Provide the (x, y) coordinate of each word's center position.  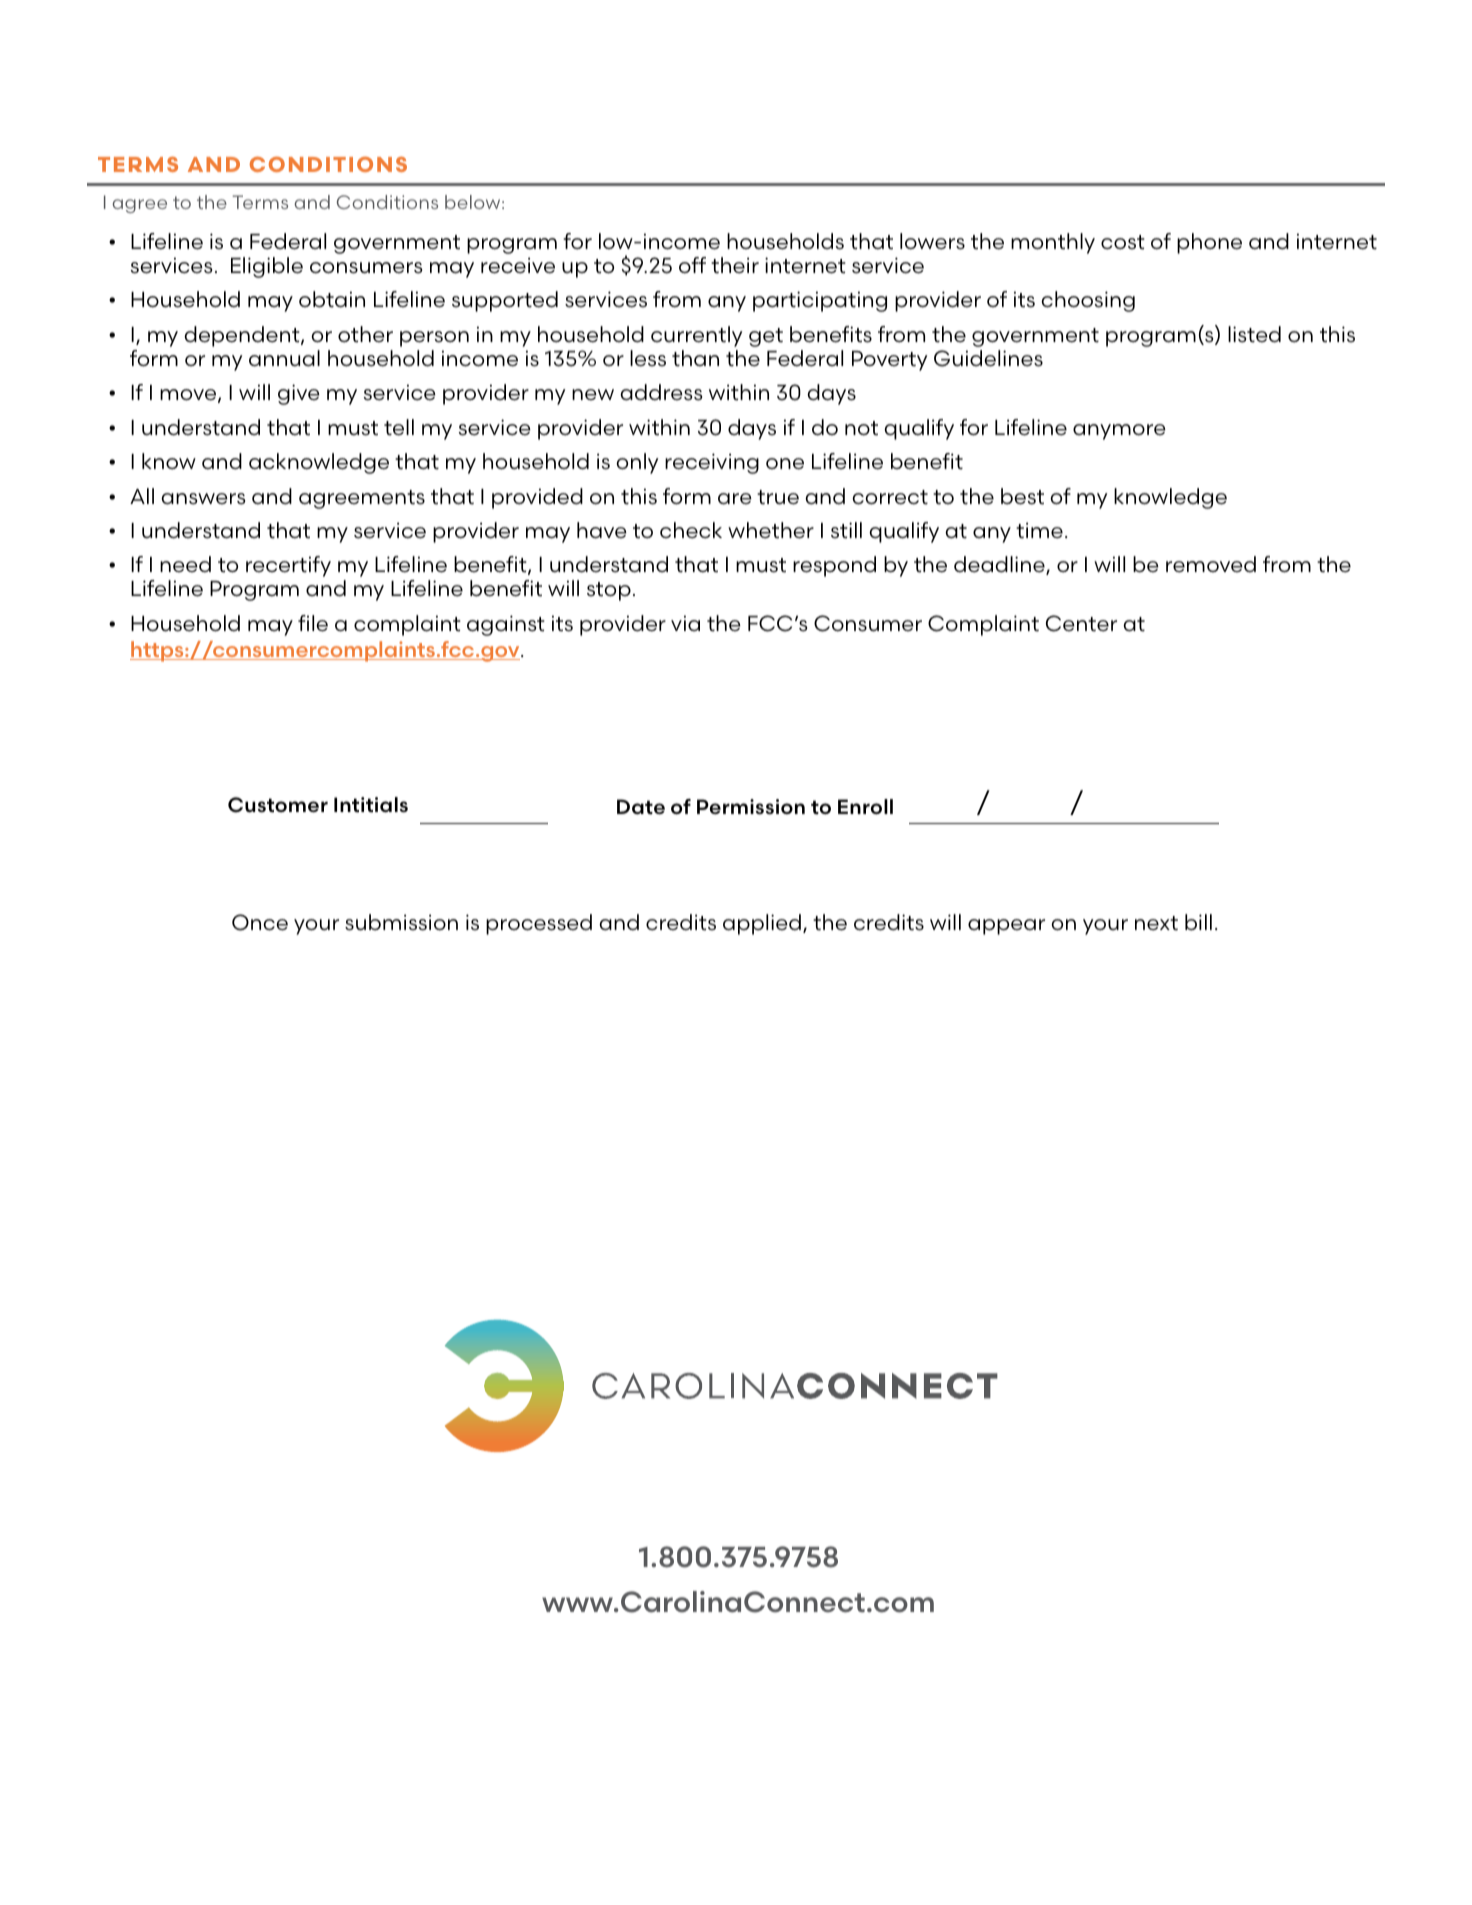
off (692, 265)
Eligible (267, 267)
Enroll (865, 806)
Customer (278, 805)
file (313, 623)
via (685, 623)
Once (260, 922)
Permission (751, 807)
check (691, 530)
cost (1123, 242)
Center (1081, 623)
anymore (1119, 432)
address (661, 392)
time (1039, 530)
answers (203, 499)
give (299, 394)
